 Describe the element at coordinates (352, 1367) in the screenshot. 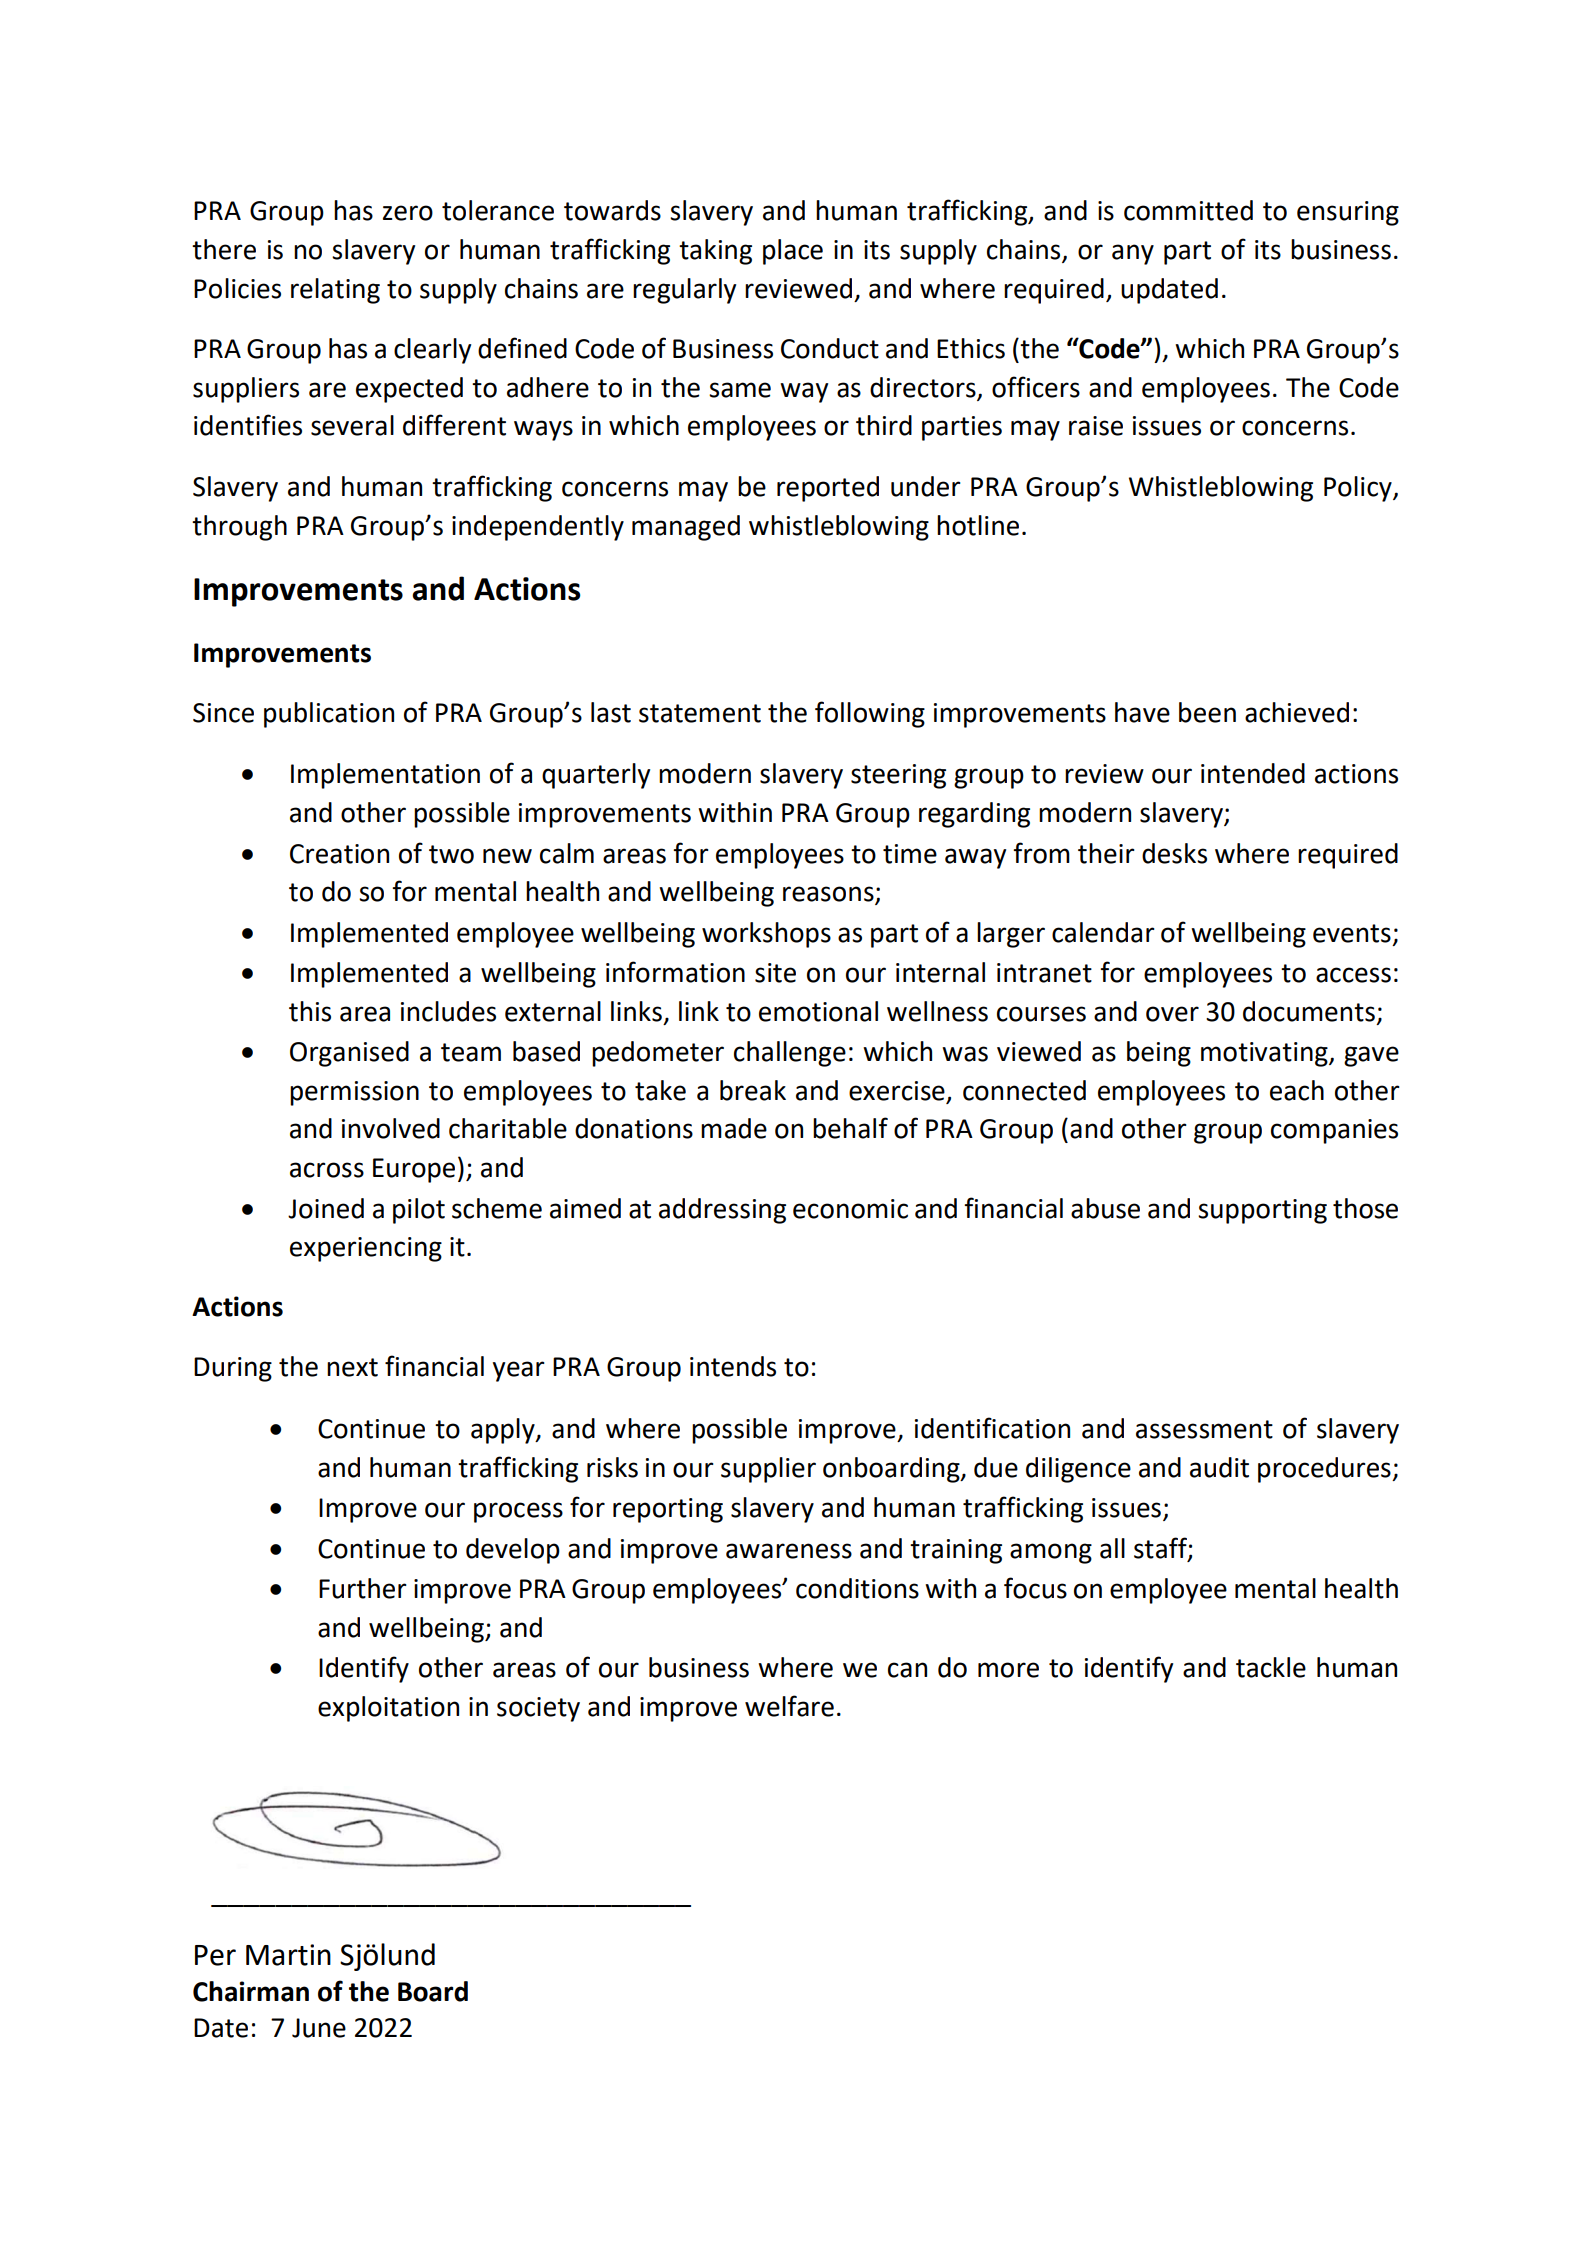

I see `next` at that location.
